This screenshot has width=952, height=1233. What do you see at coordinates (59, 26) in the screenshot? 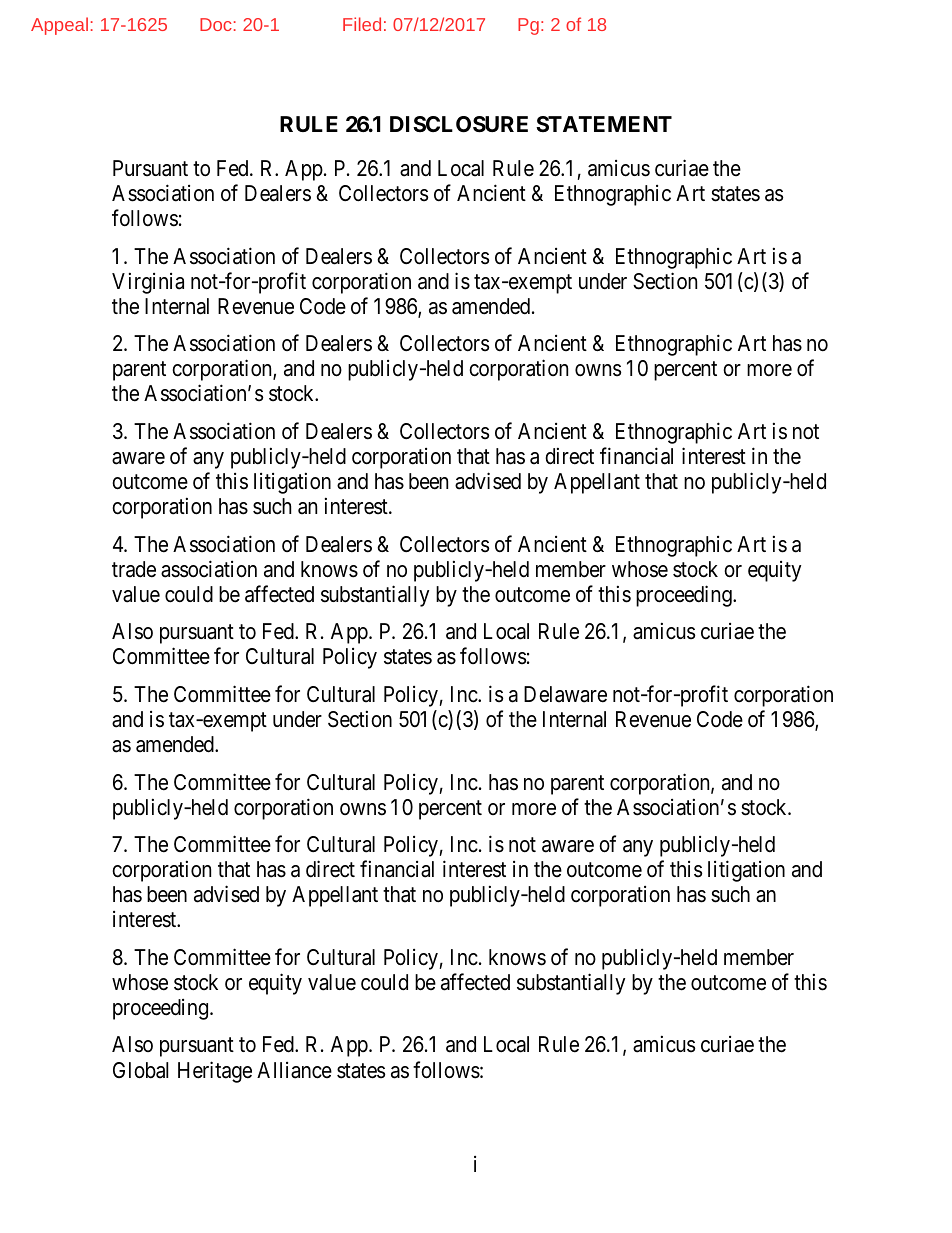
I see `Appeal` at bounding box center [59, 26].
